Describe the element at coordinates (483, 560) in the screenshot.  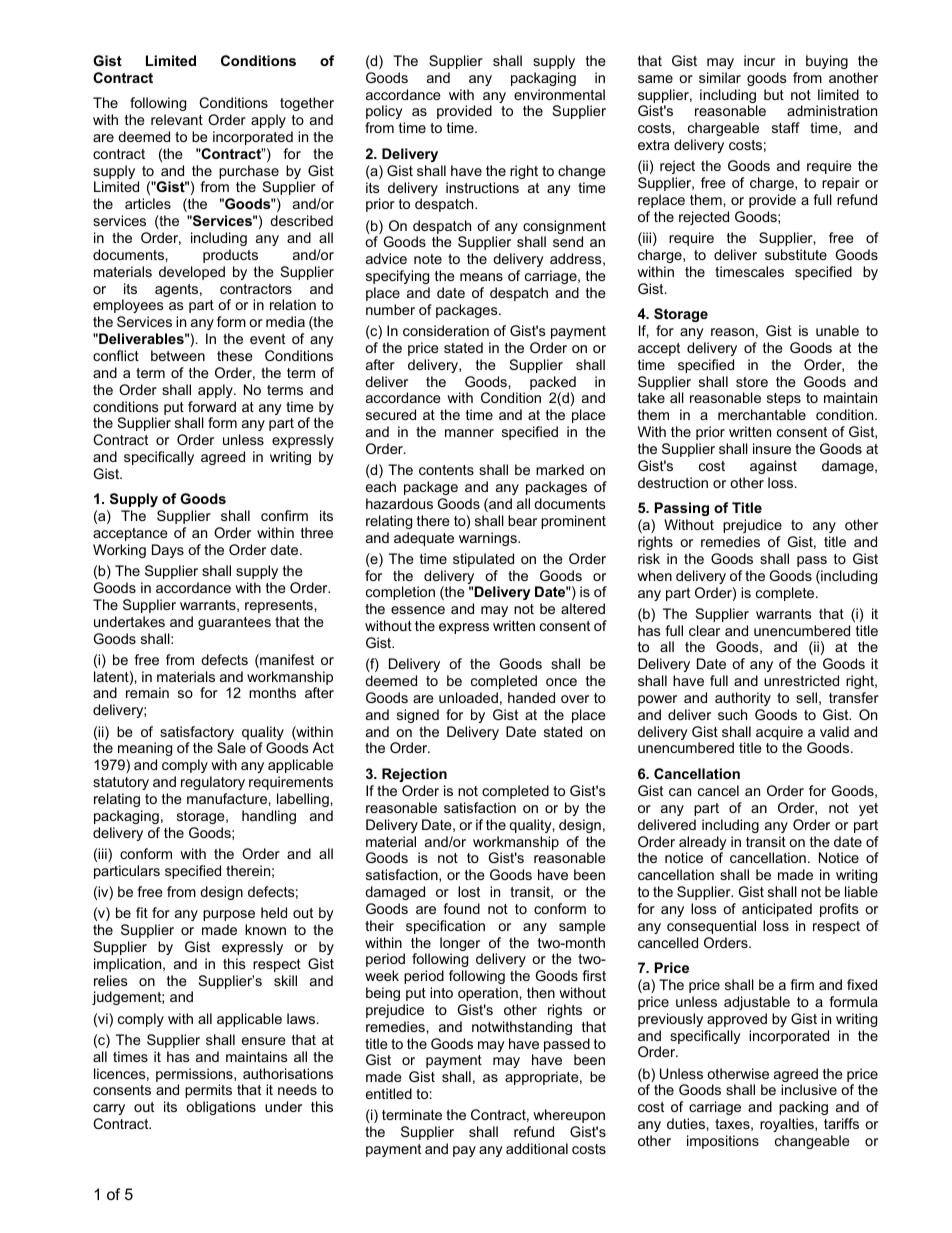
I see `stipulated` at that location.
